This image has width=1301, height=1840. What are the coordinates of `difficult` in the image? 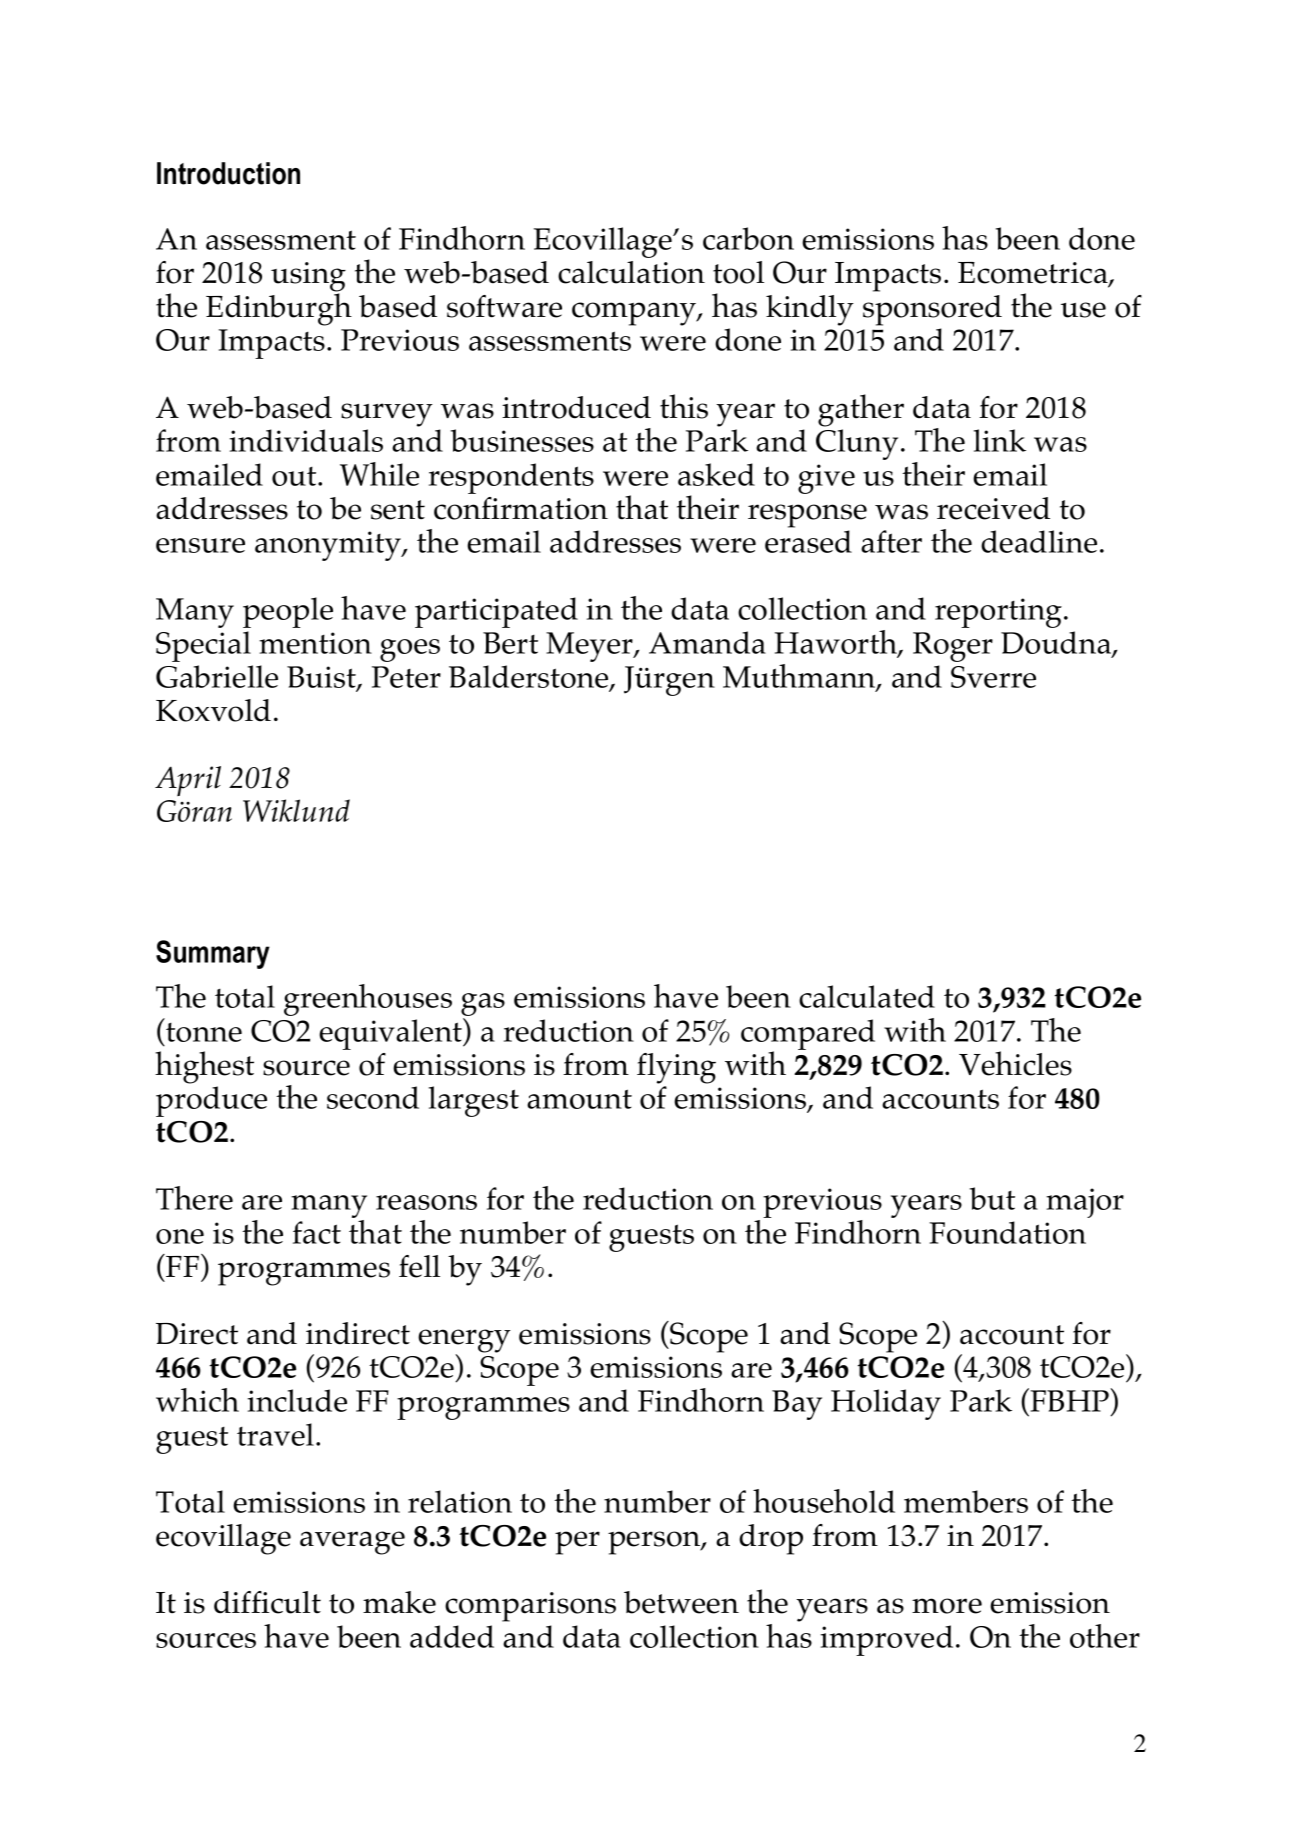 It's located at (267, 1602).
